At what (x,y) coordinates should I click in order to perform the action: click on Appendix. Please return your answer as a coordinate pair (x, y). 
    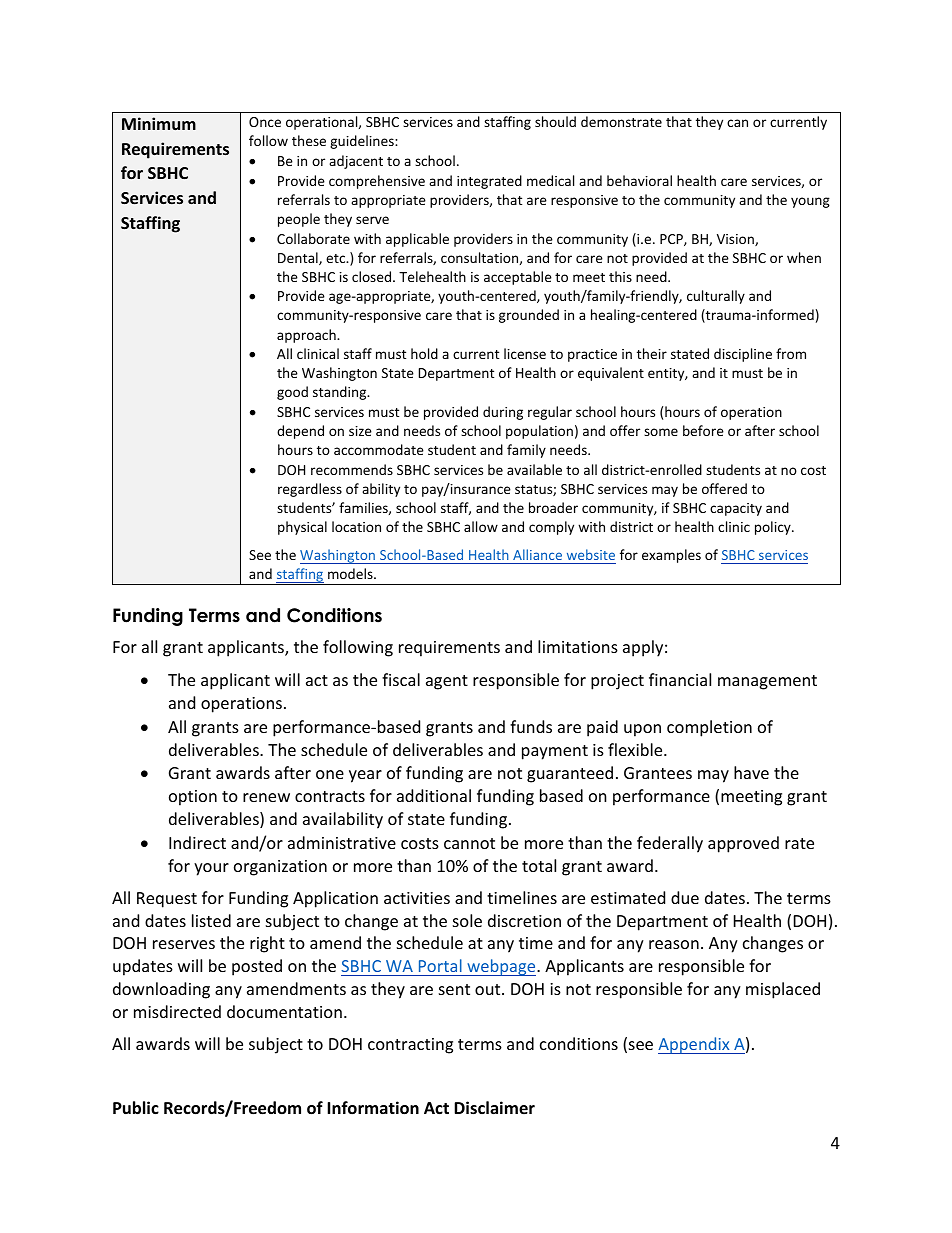
    Looking at the image, I should click on (695, 1045).
